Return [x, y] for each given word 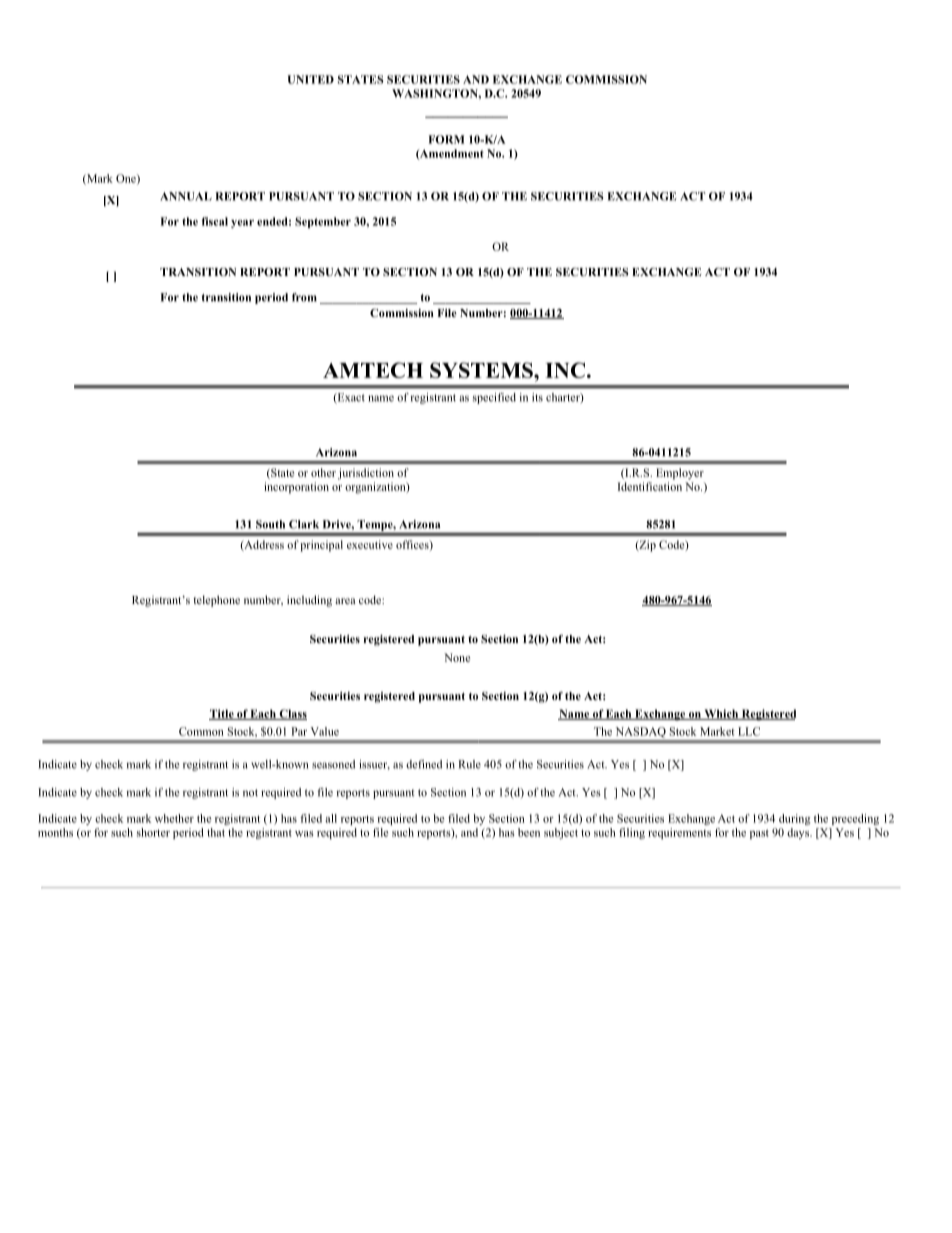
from [304, 297]
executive [370, 544]
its [537, 397]
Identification [650, 486]
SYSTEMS [482, 370]
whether [174, 818]
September [323, 222]
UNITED [311, 79]
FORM [446, 139]
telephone [216, 601]
